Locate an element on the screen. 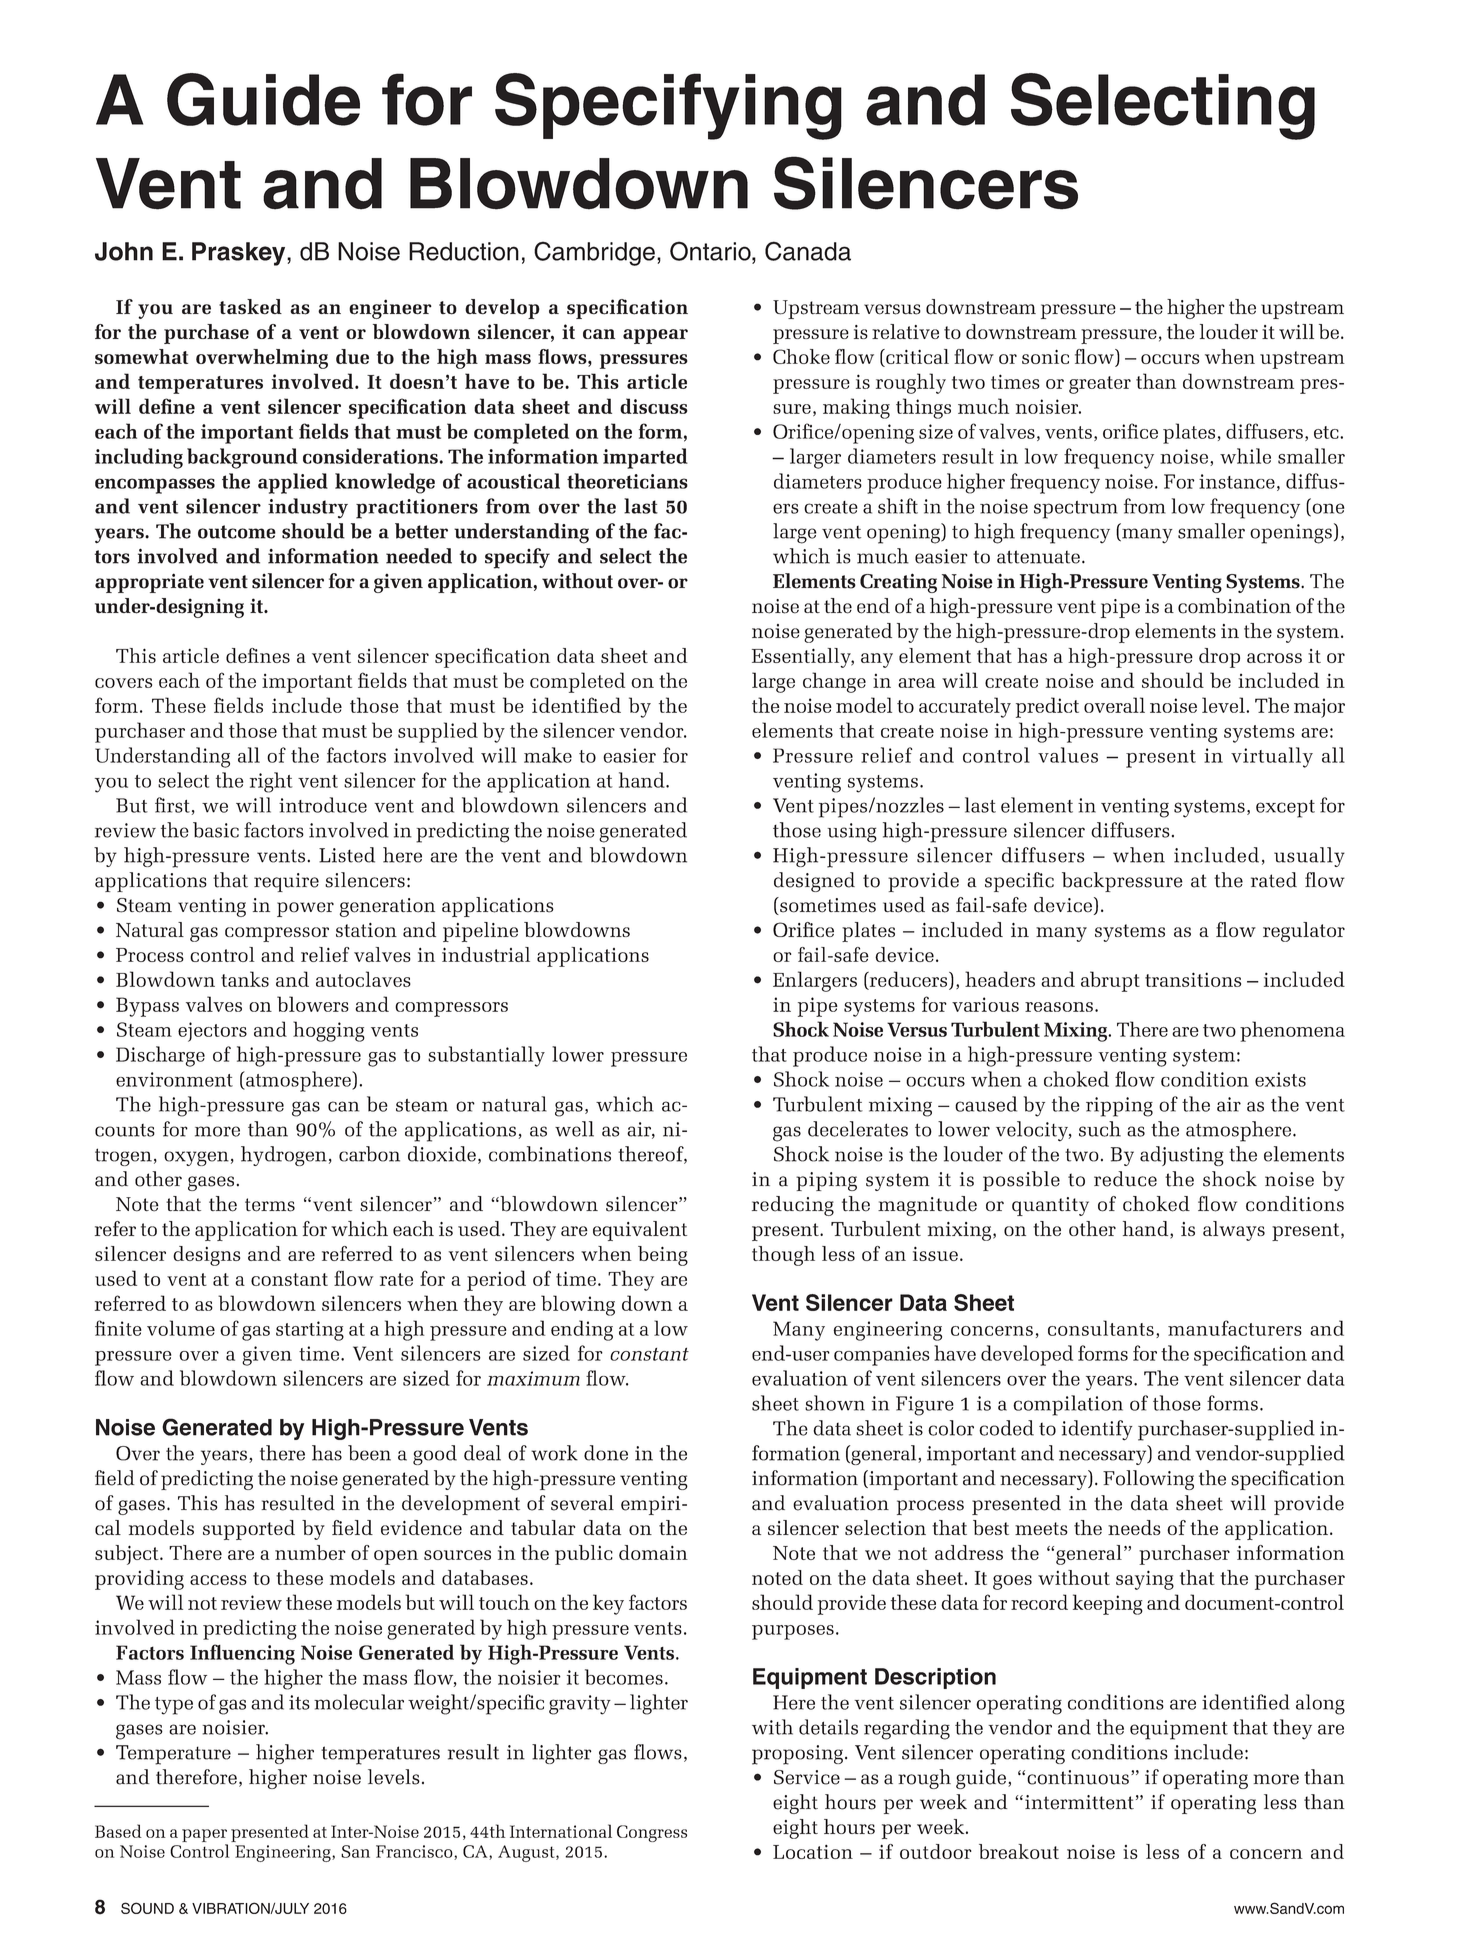  change is located at coordinates (834, 682).
